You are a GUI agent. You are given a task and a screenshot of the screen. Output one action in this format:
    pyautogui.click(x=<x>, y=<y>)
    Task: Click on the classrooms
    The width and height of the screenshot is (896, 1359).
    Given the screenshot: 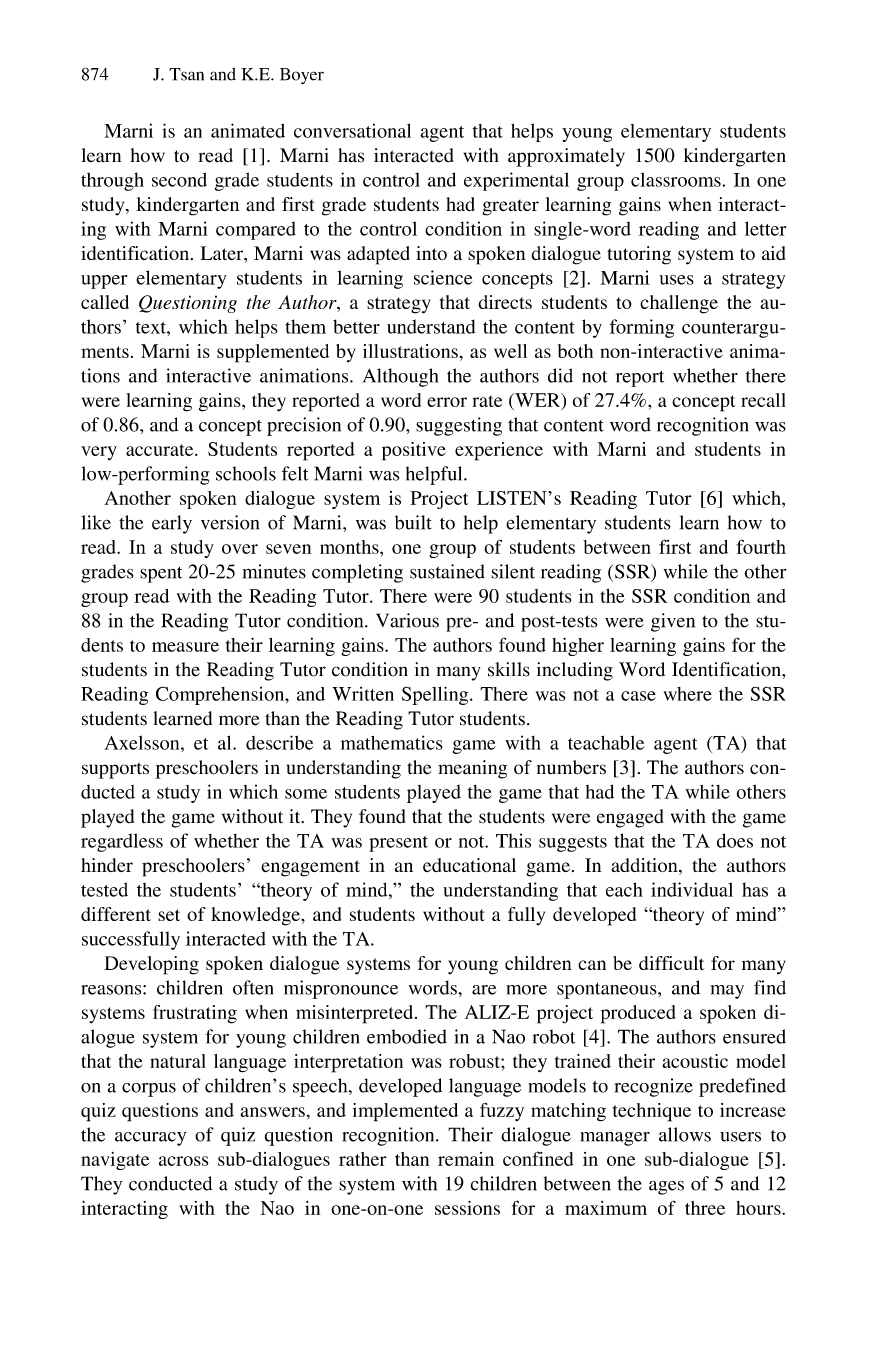 What is the action you would take?
    pyautogui.click(x=677, y=179)
